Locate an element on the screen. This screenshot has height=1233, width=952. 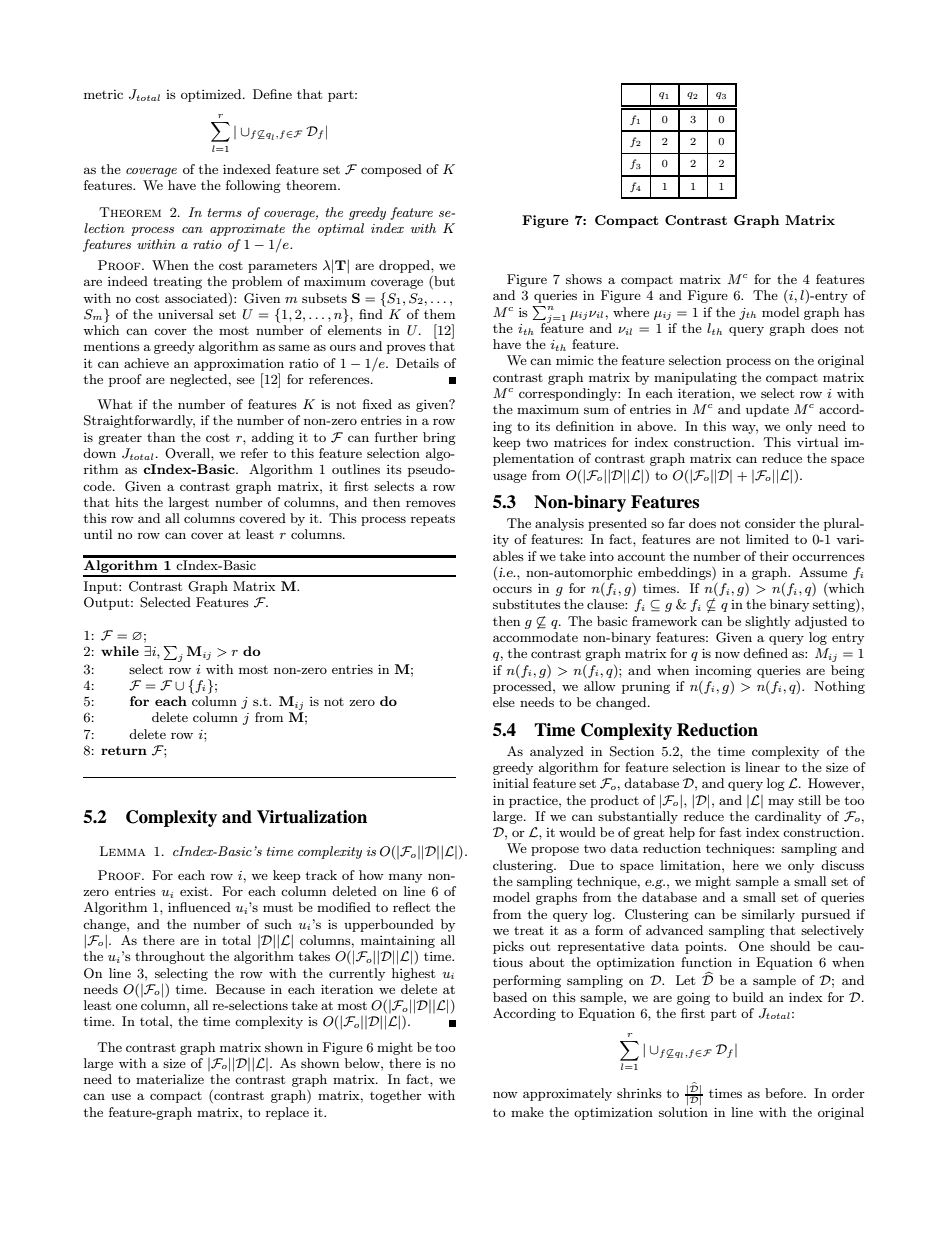
slightly is located at coordinates (767, 622).
